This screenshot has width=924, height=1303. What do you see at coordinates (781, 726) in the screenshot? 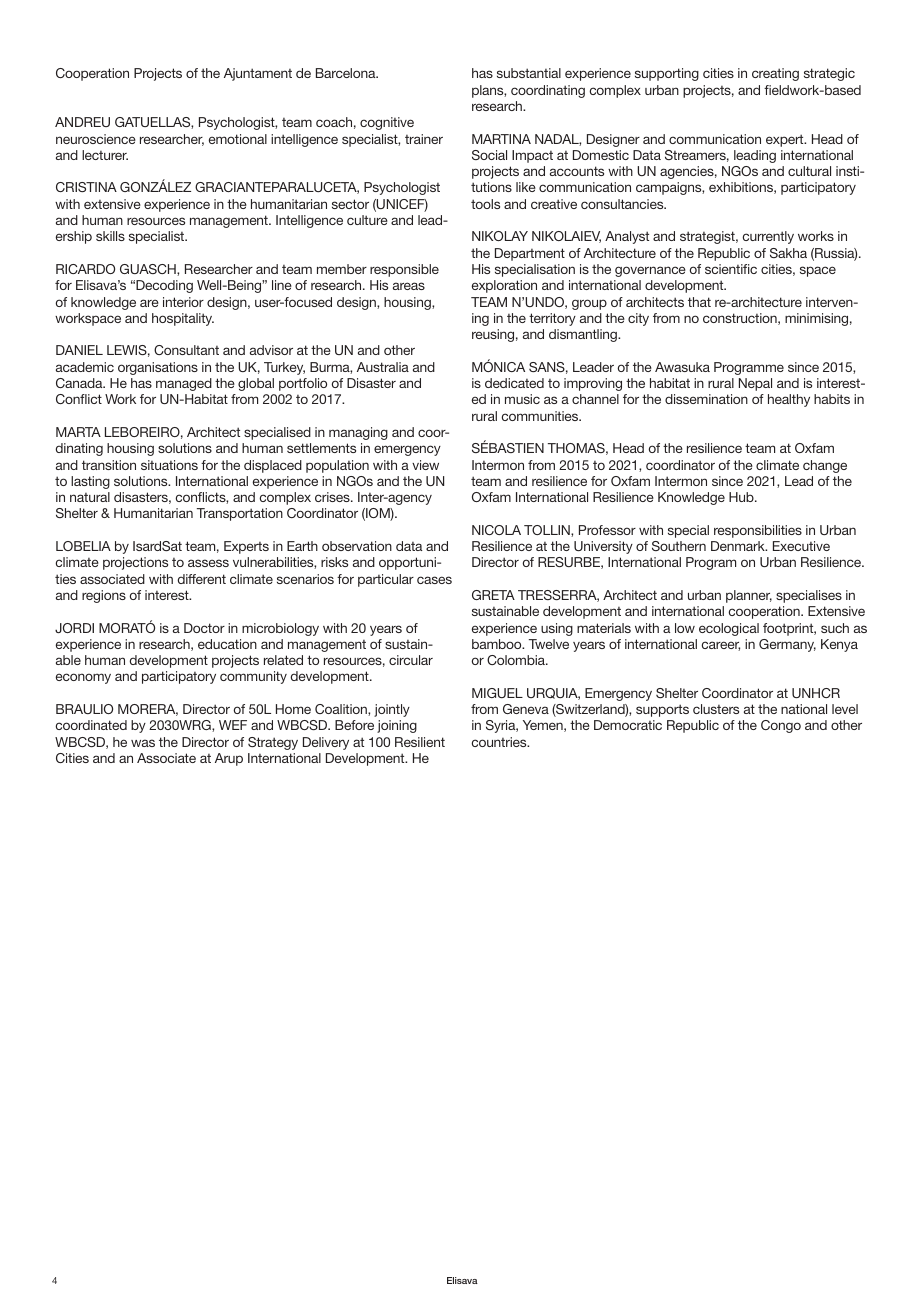
I see `Congo` at bounding box center [781, 726].
